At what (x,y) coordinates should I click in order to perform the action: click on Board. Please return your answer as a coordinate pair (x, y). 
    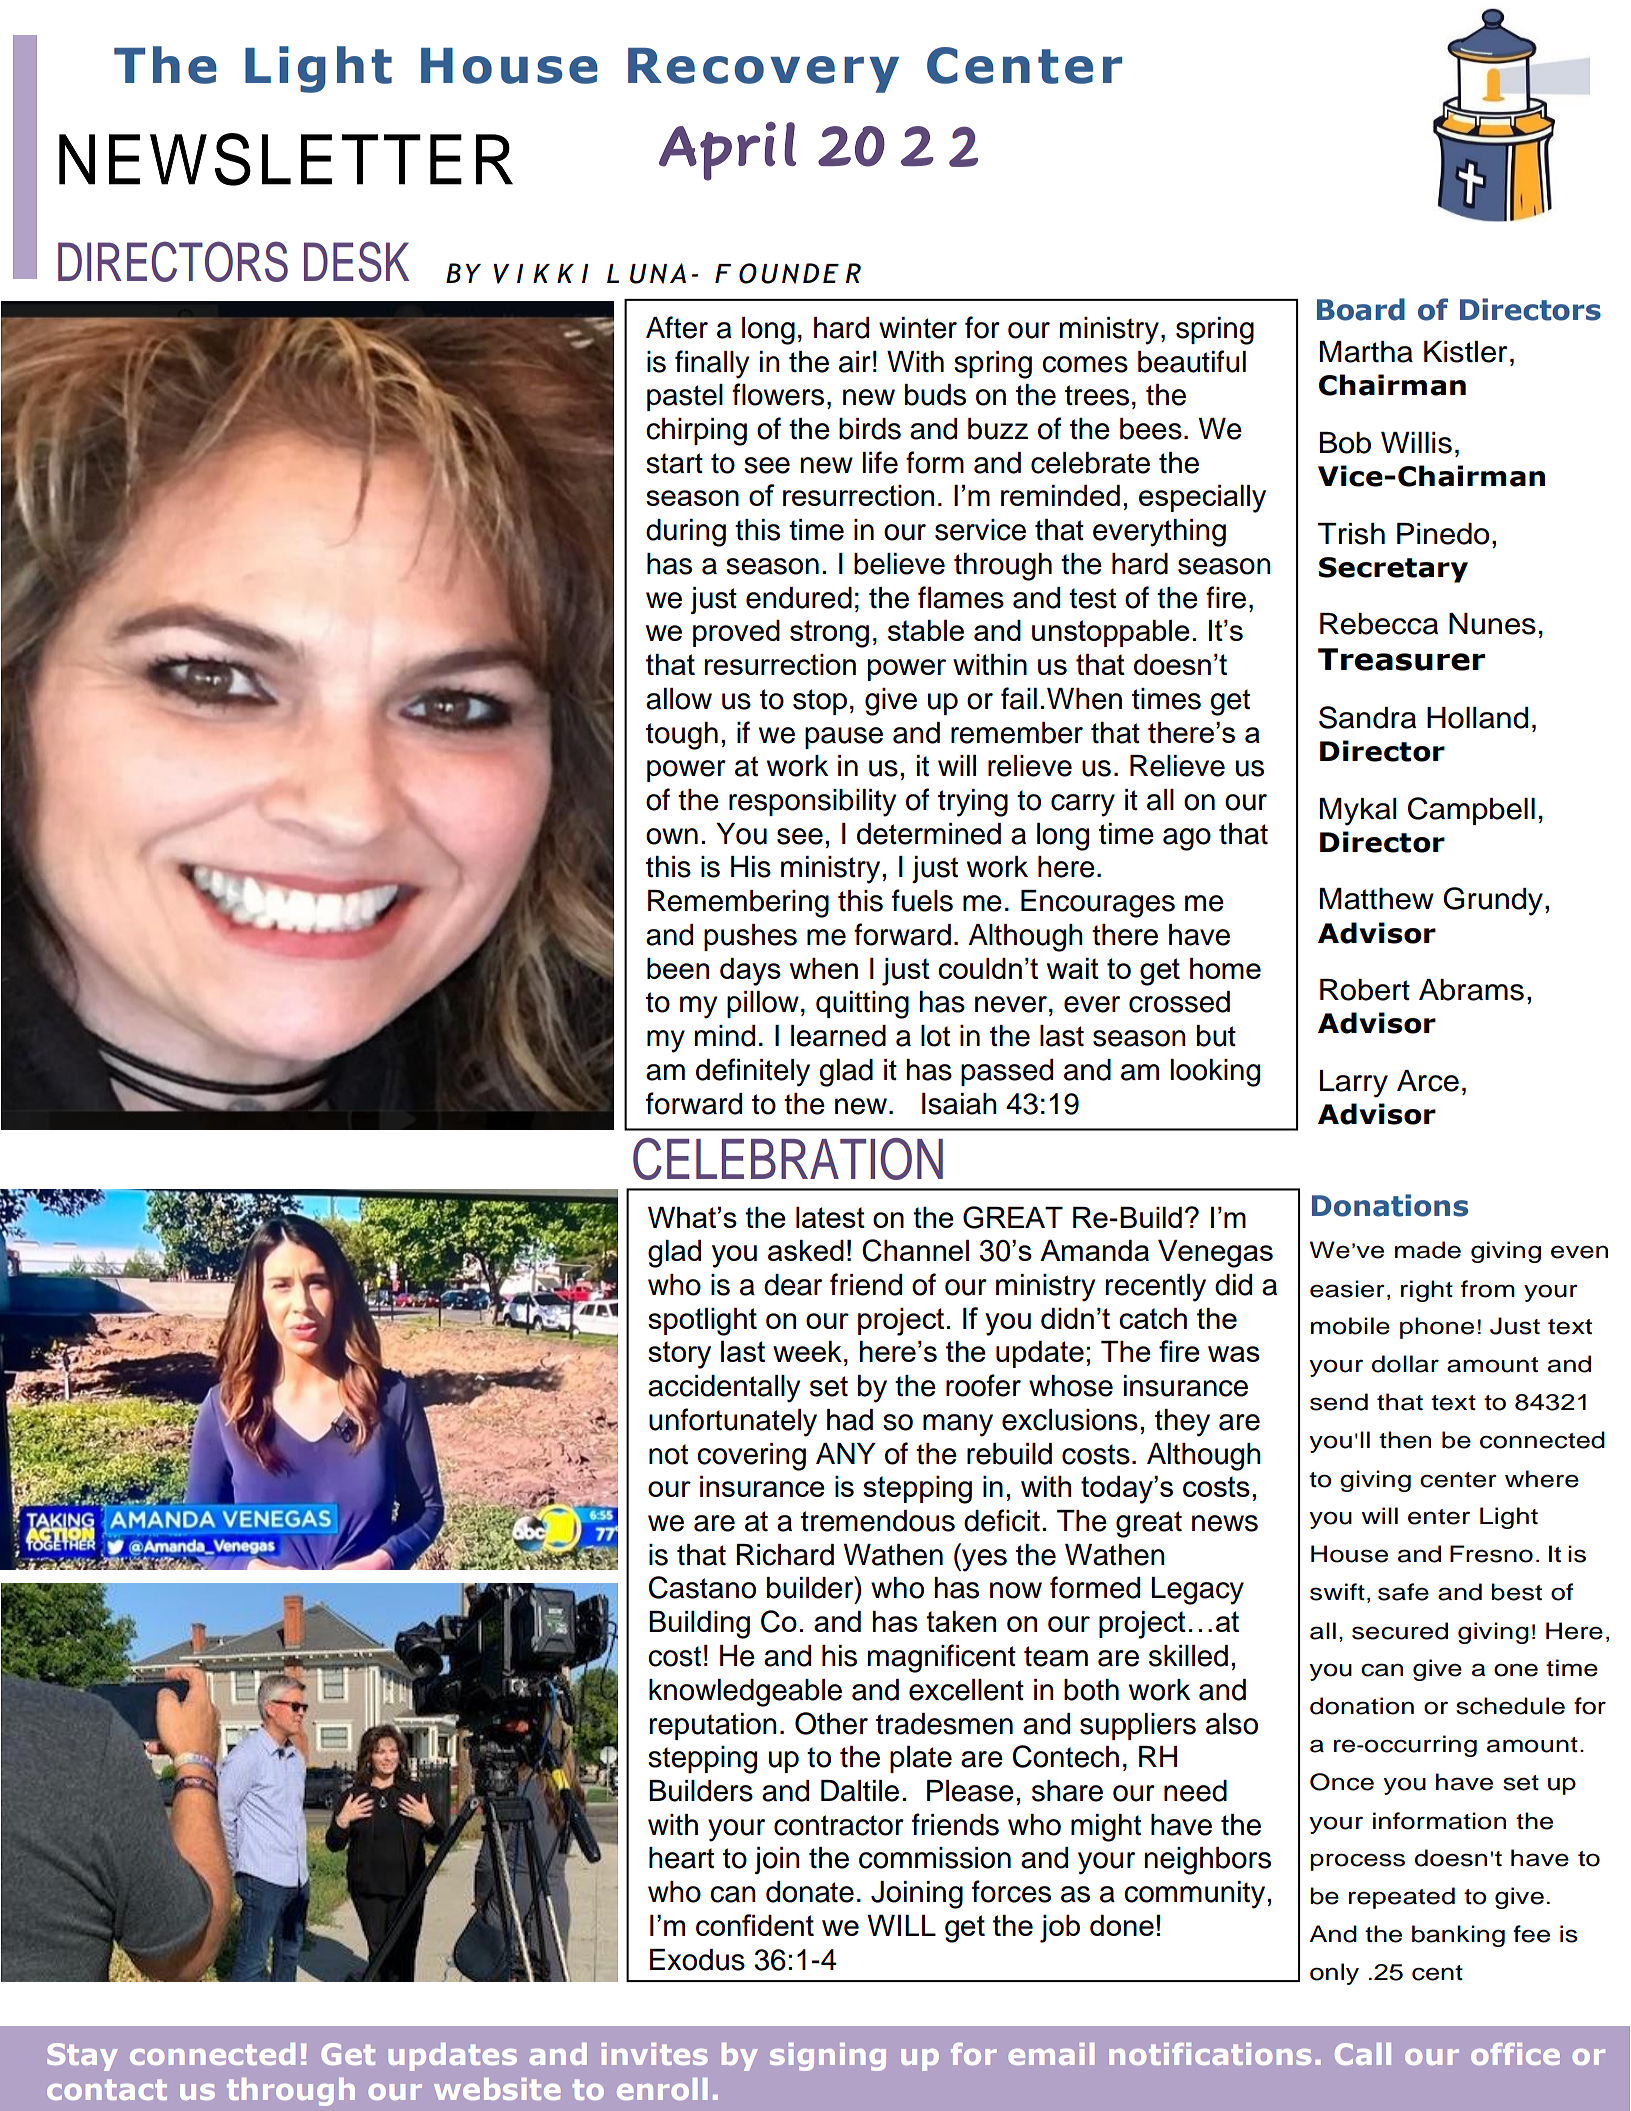
    Looking at the image, I should click on (1361, 309).
